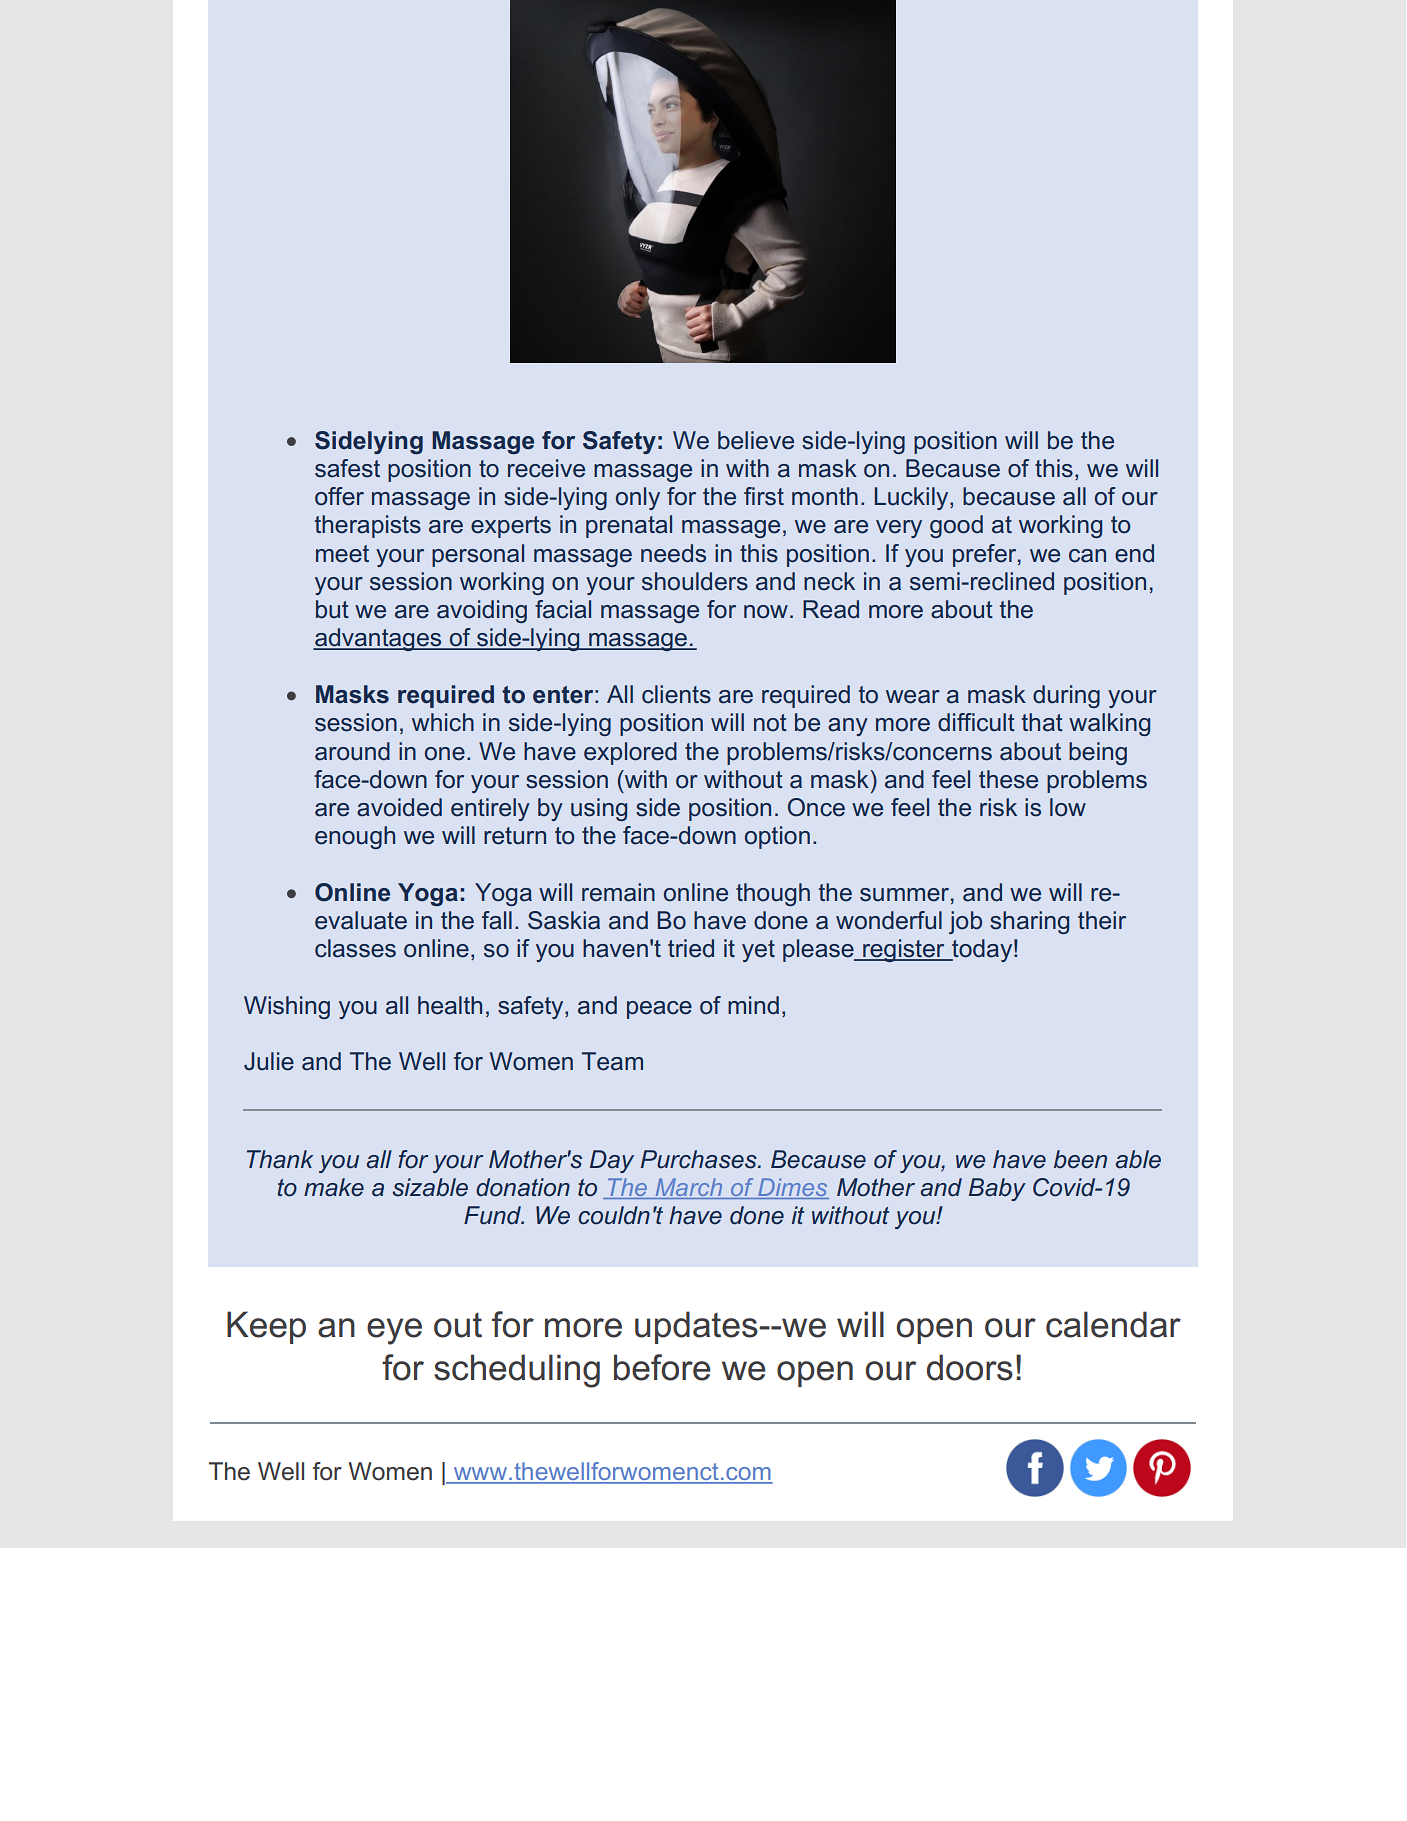 This screenshot has width=1407, height=1821. Describe the element at coordinates (1066, 696) in the screenshot. I see `during` at that location.
